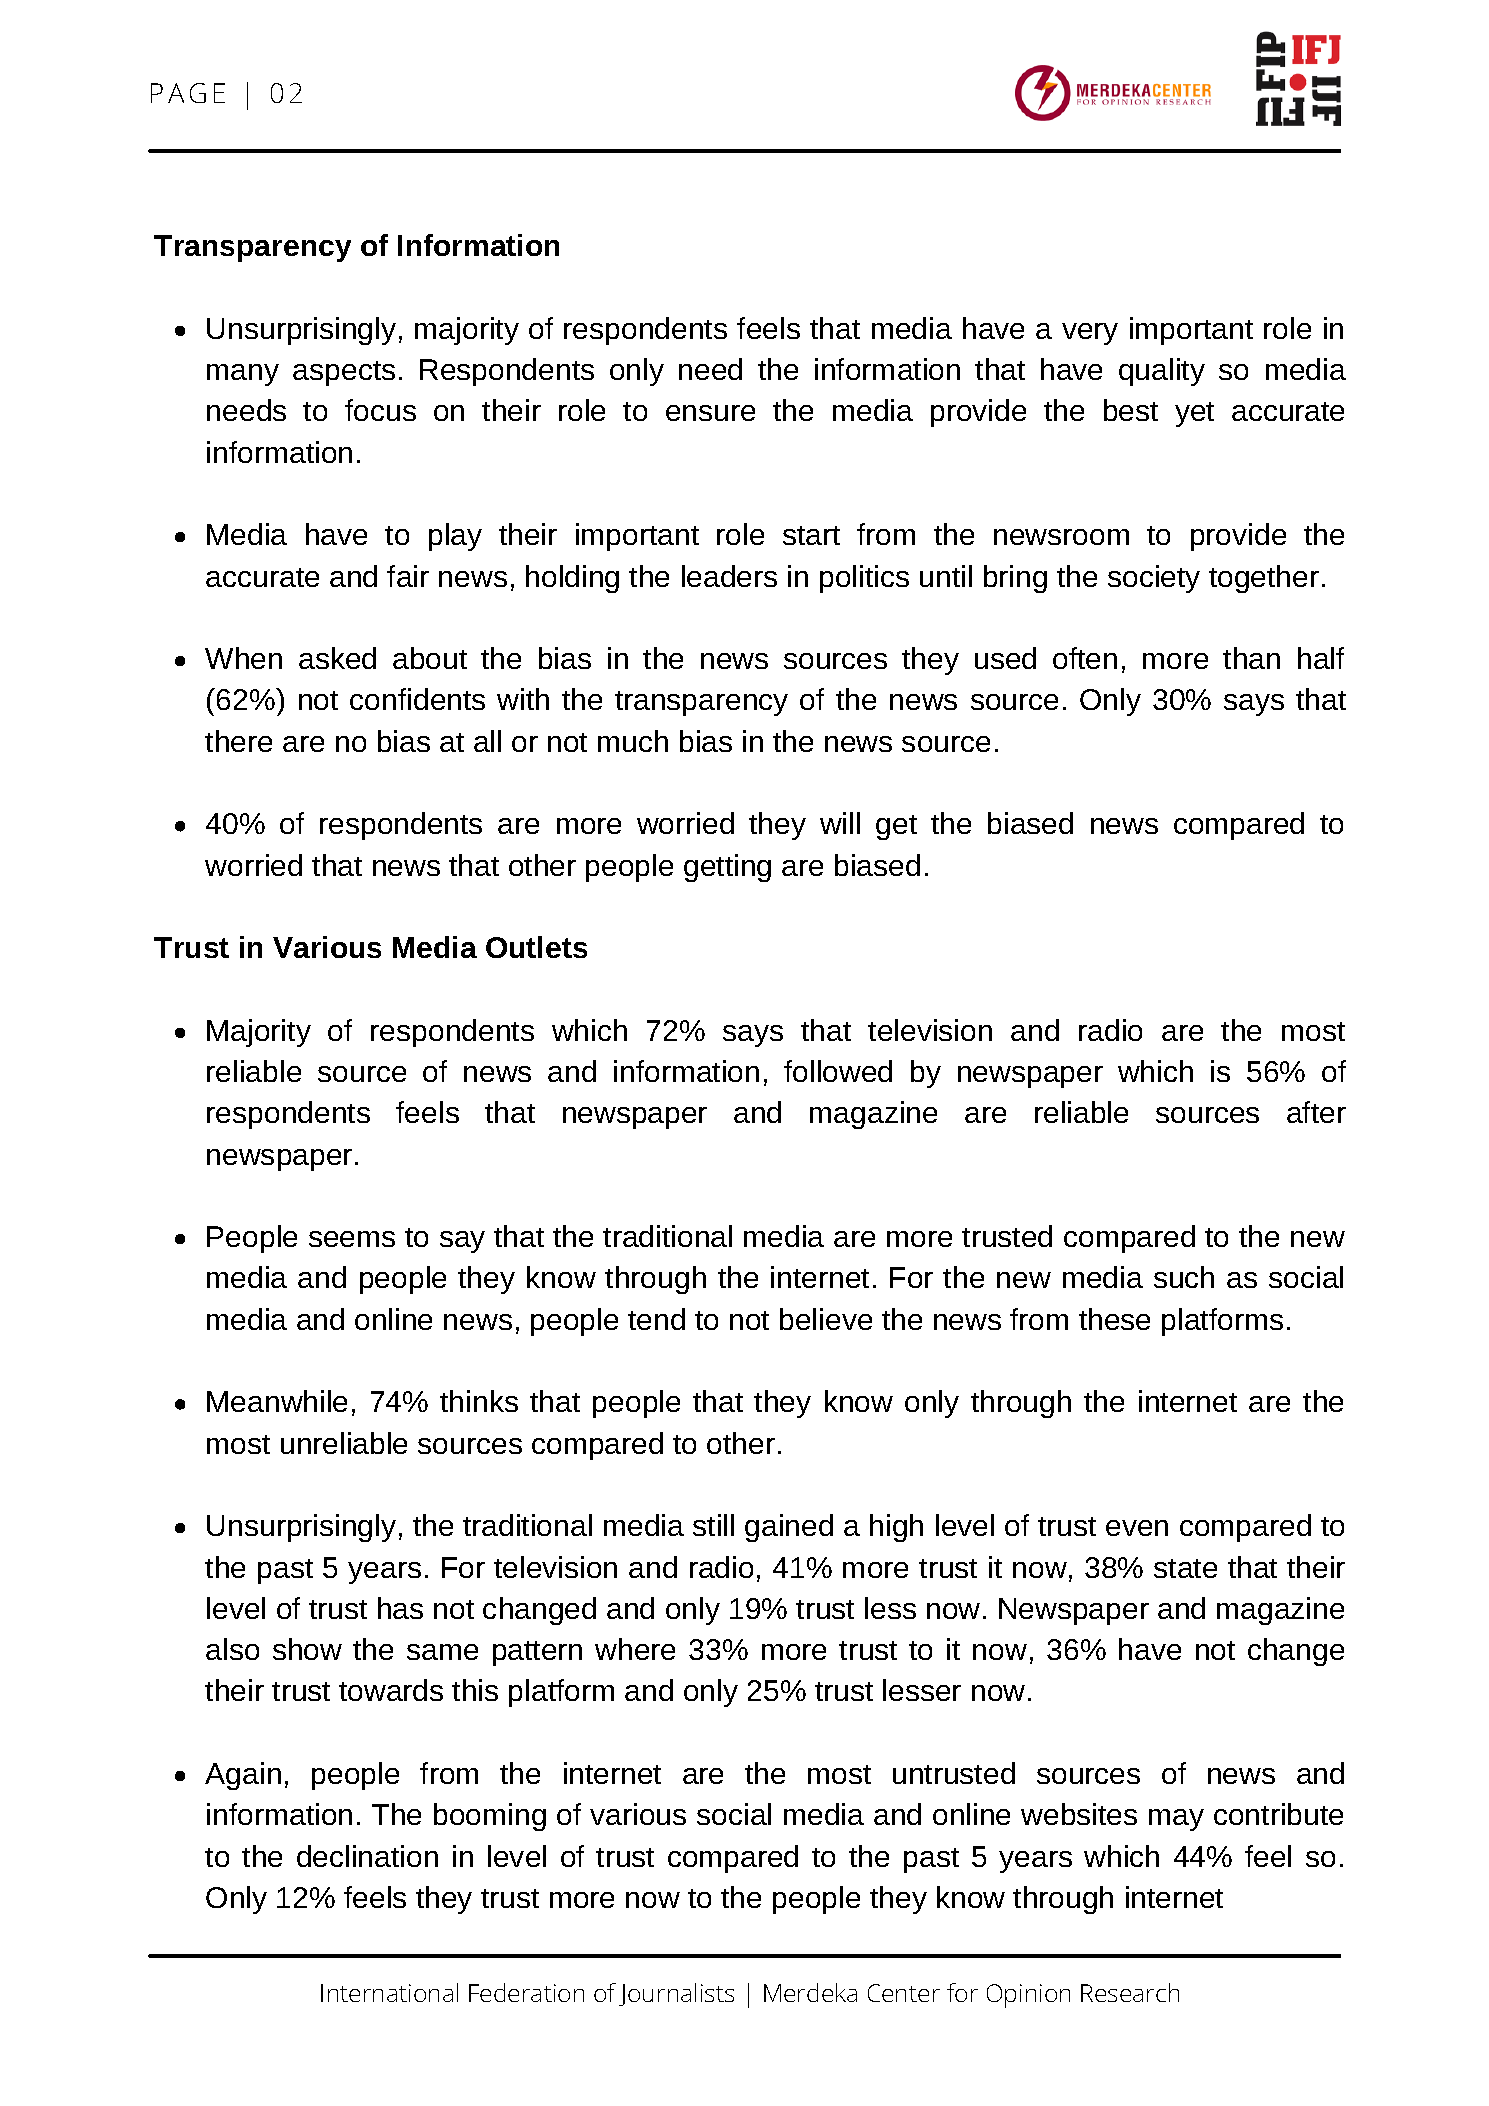 The height and width of the page is (2106, 1489). I want to click on ensure, so click(710, 413).
